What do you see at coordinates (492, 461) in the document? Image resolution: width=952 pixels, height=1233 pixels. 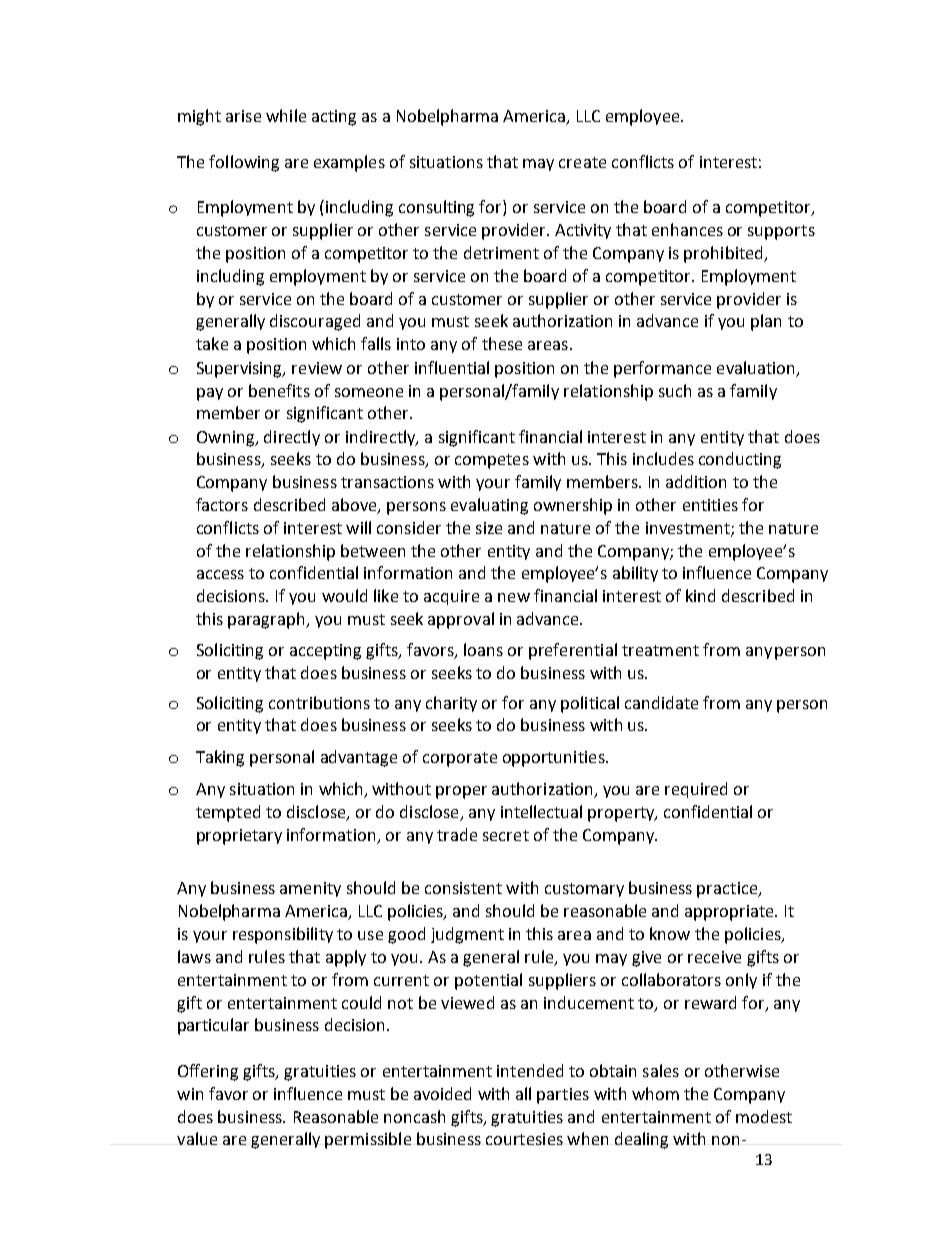 I see `competes` at bounding box center [492, 461].
